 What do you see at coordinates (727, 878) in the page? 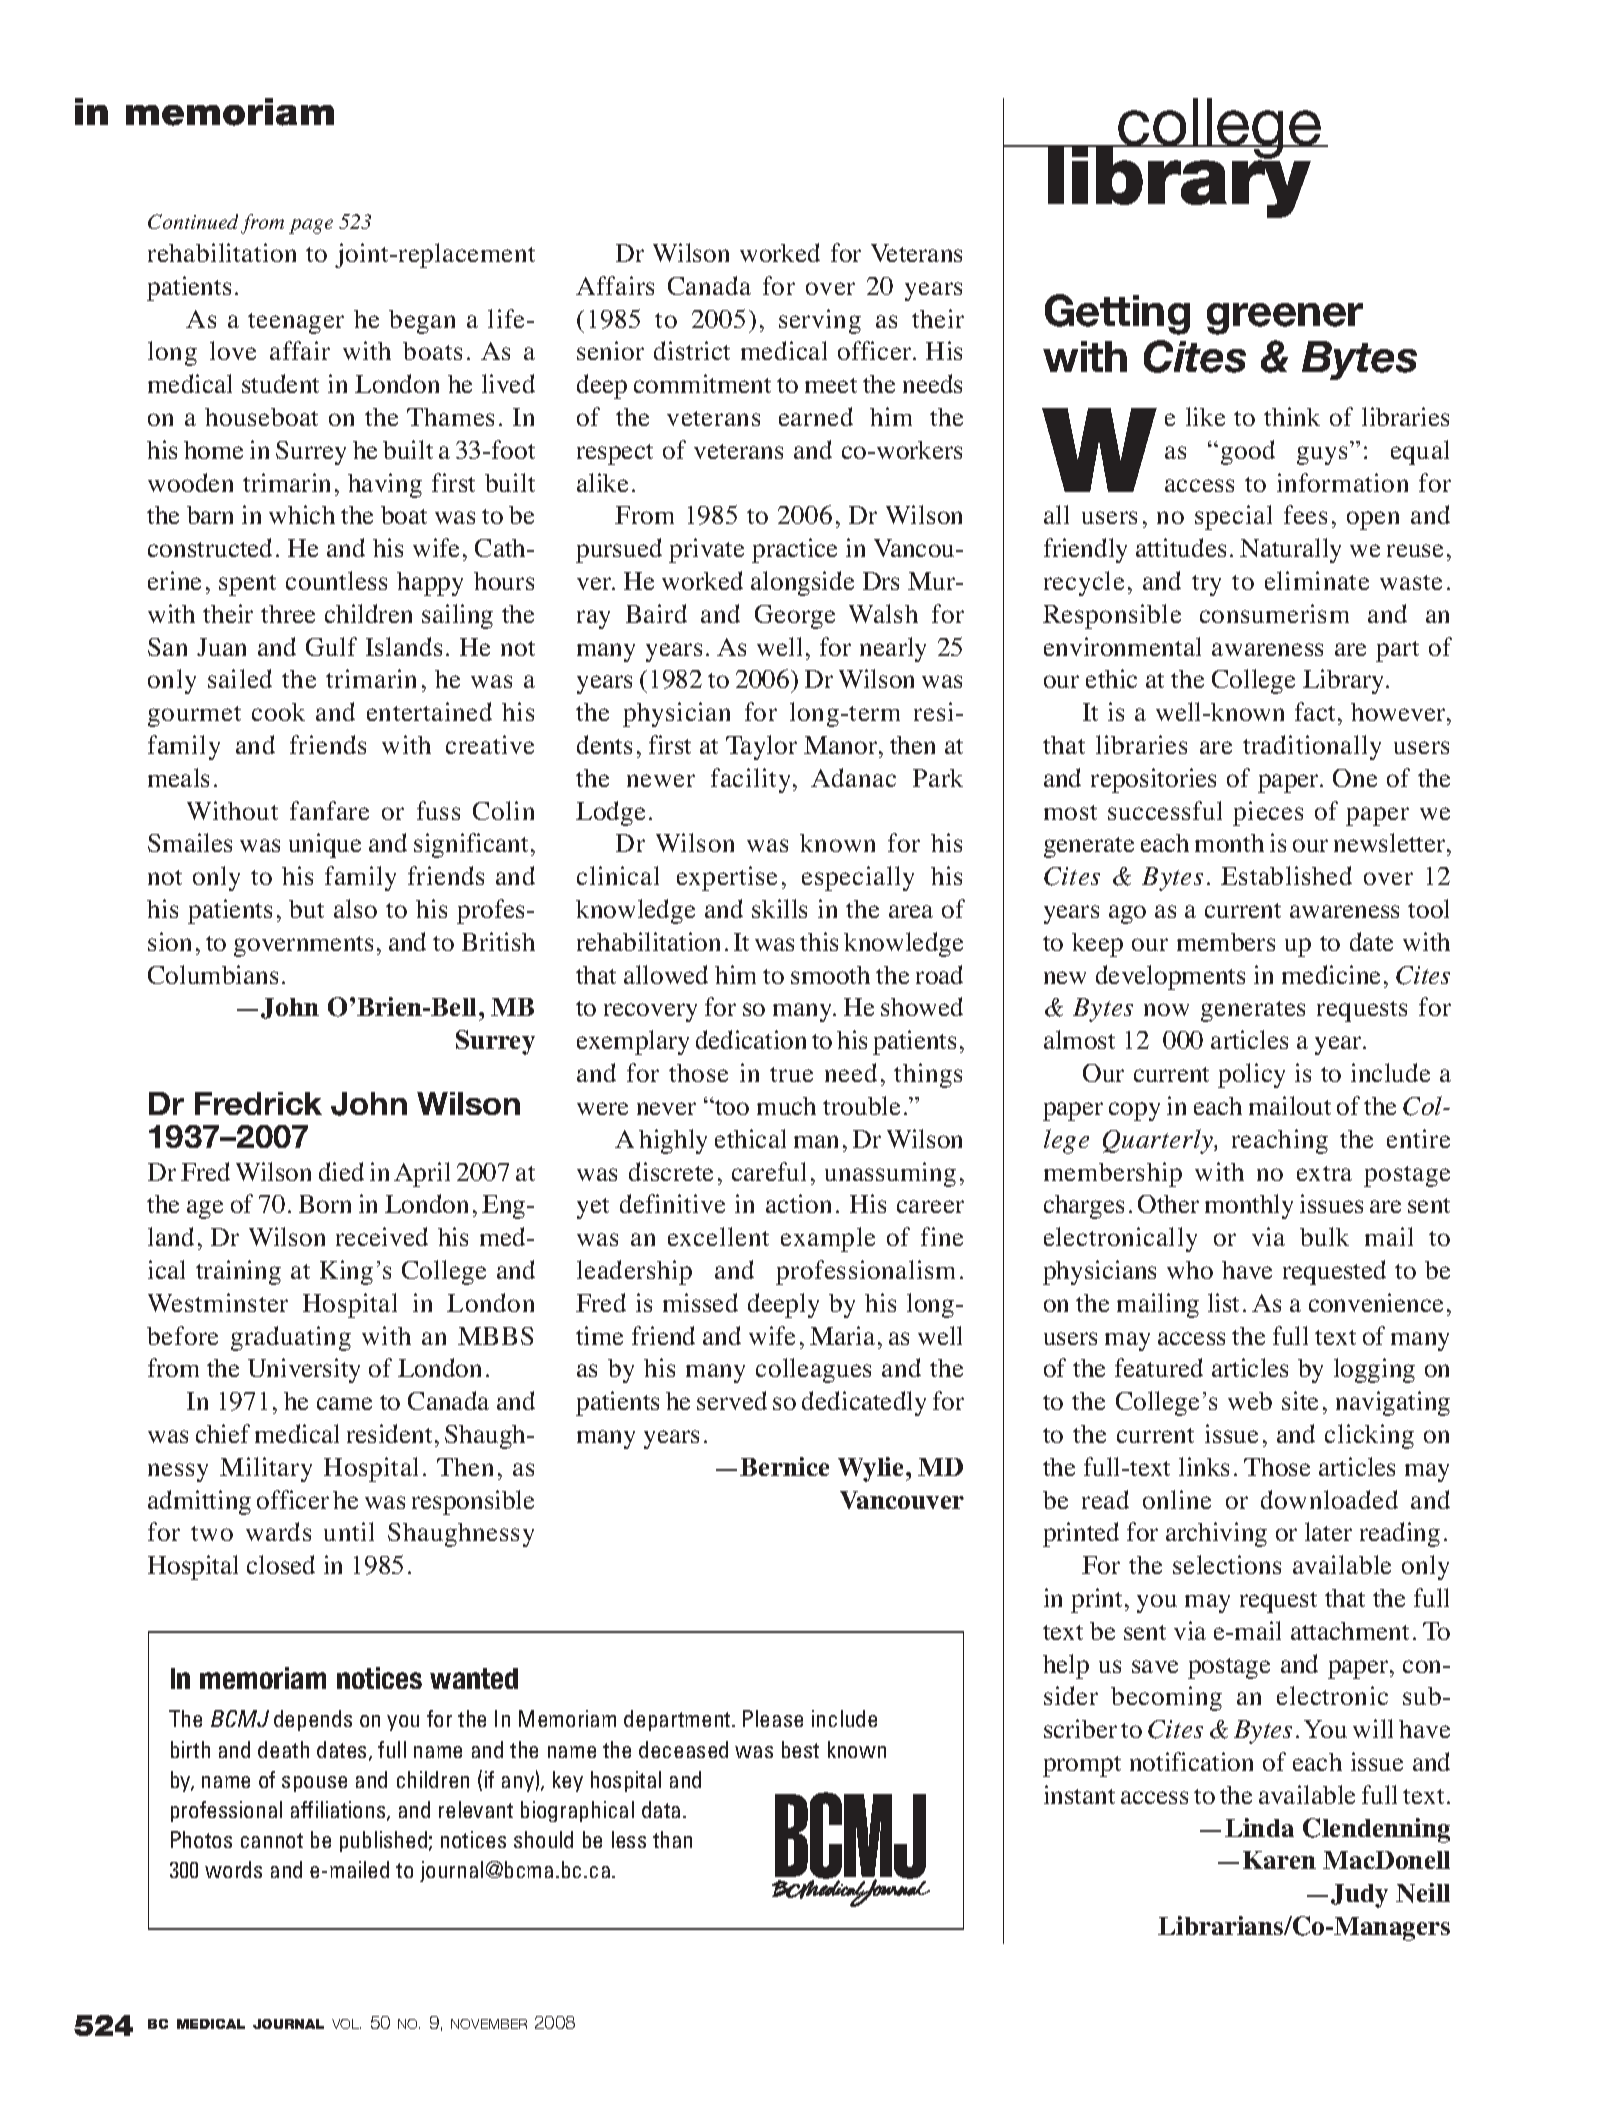
I see `expertise` at bounding box center [727, 878].
